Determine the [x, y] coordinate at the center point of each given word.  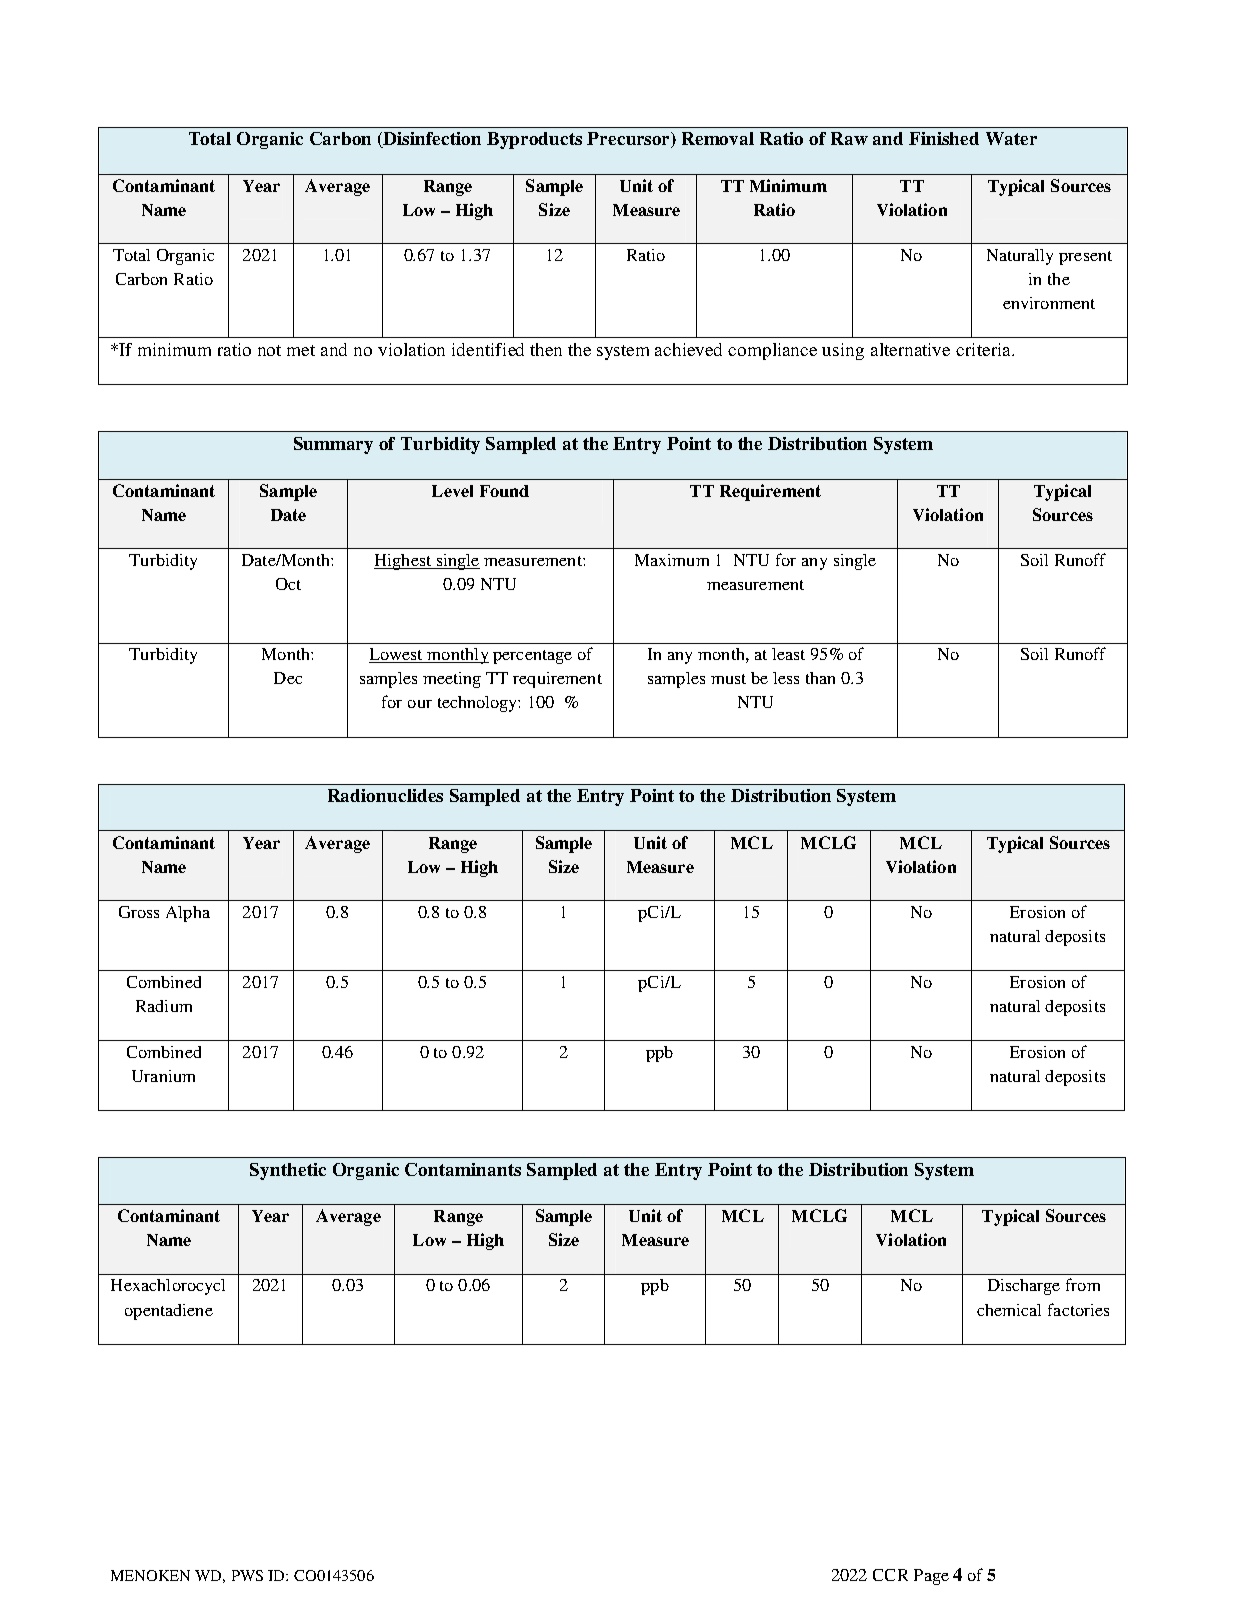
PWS [247, 1575]
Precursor [630, 140]
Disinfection [431, 140]
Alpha [188, 914]
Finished [944, 138]
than [820, 678]
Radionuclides [385, 795]
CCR [890, 1575]
